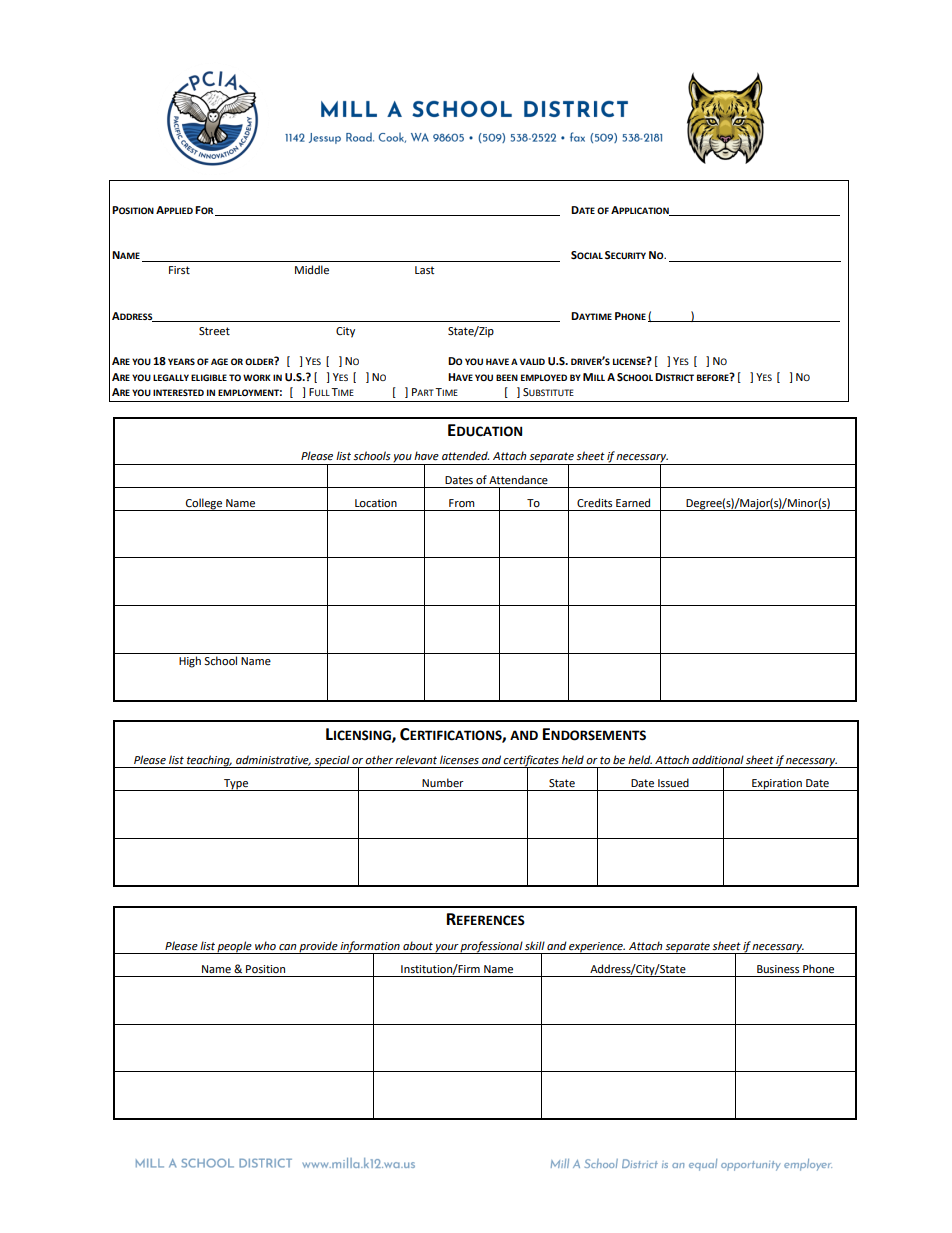 Image resolution: width=952 pixels, height=1233 pixels. What do you see at coordinates (673, 783) in the document?
I see `Issued` at bounding box center [673, 783].
